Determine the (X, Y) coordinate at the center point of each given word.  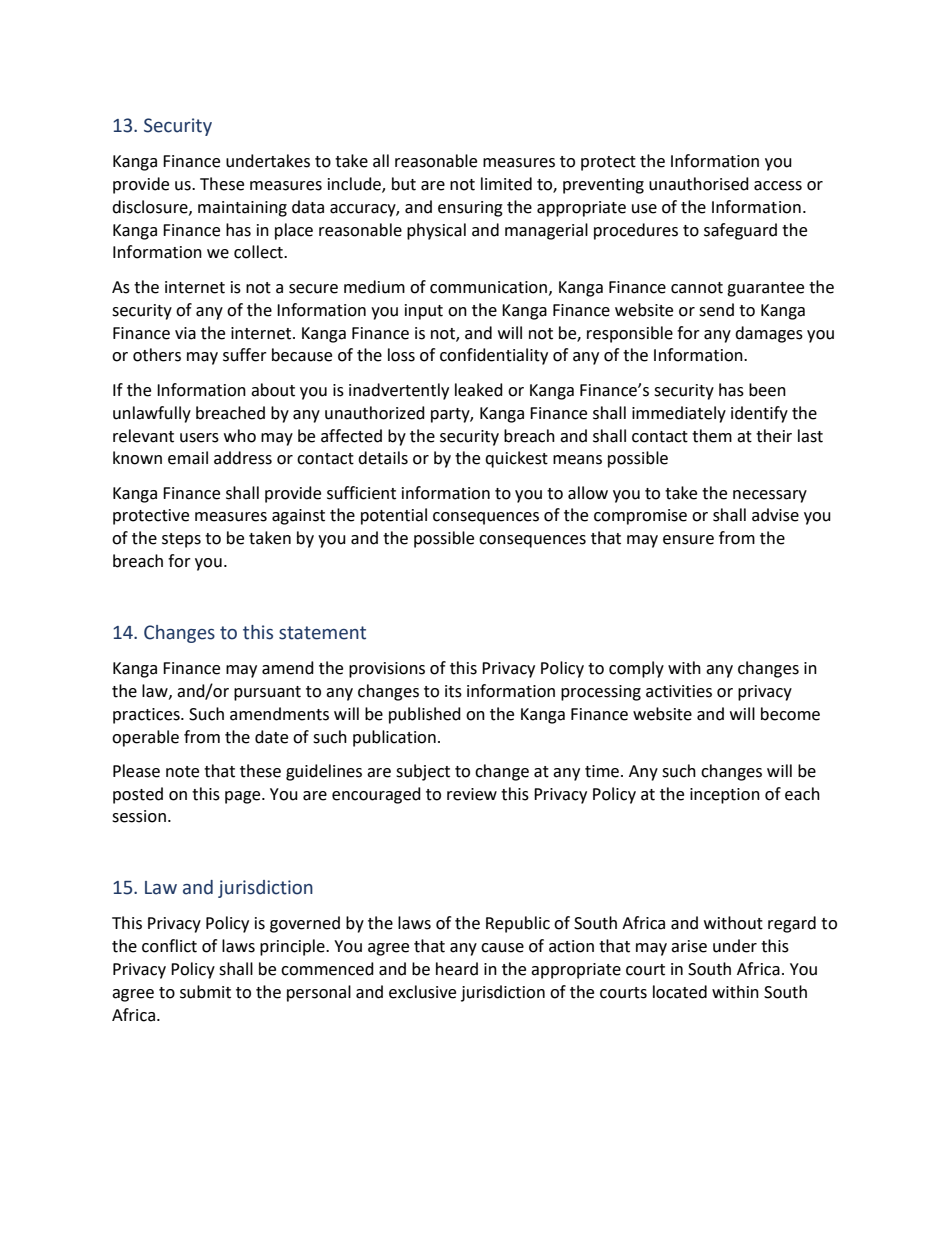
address (243, 458)
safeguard (740, 231)
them (712, 436)
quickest (516, 459)
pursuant (267, 693)
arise (689, 946)
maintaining (242, 209)
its (453, 691)
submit (205, 992)
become (790, 714)
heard (457, 969)
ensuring (470, 209)
